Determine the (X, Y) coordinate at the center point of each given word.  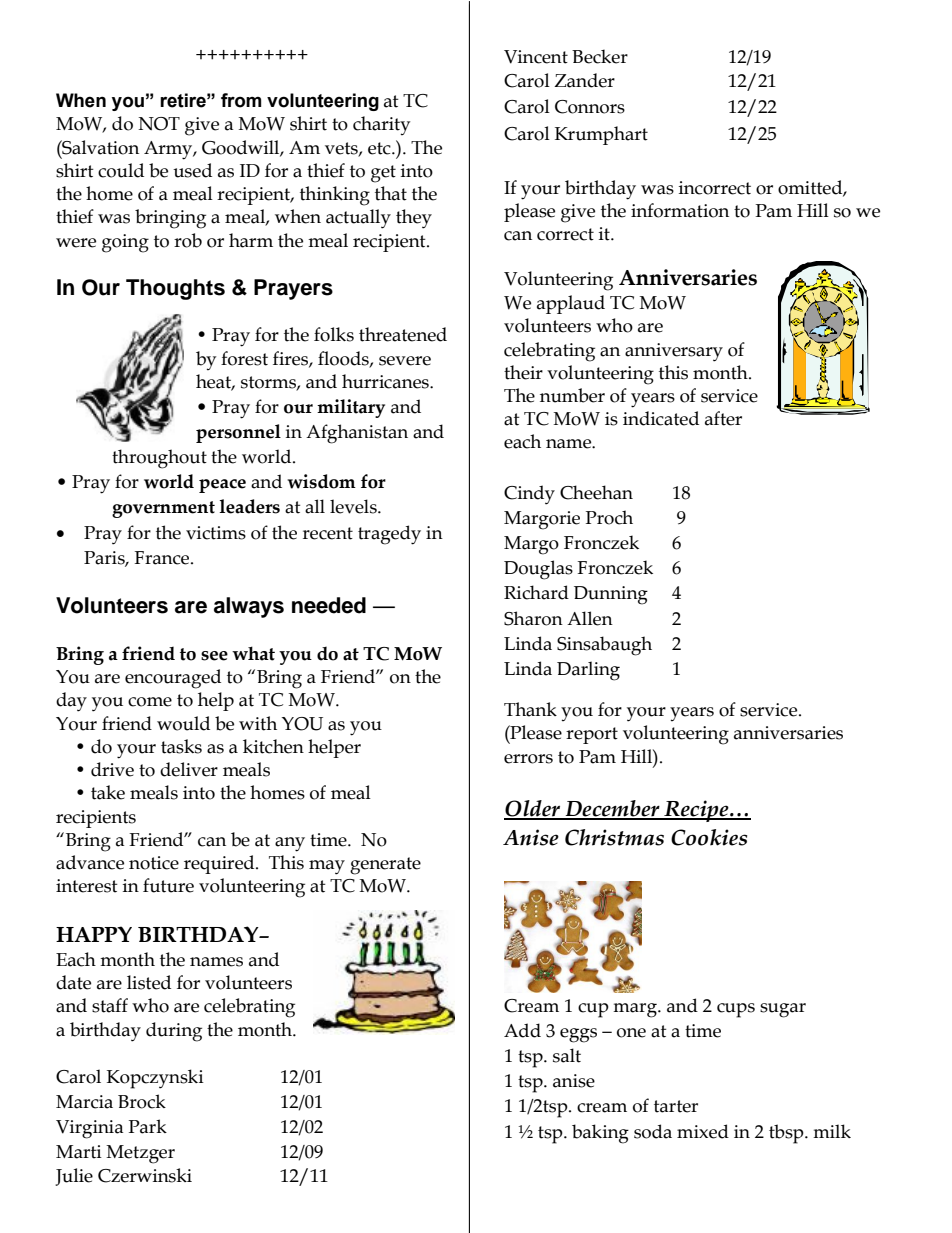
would (183, 723)
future (168, 885)
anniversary (674, 352)
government (163, 509)
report (592, 735)
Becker (600, 56)
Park (148, 1126)
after (723, 418)
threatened (403, 334)
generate (385, 866)
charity (381, 125)
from (241, 100)
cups (736, 1010)
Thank (530, 709)
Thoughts (175, 289)
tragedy (389, 535)
